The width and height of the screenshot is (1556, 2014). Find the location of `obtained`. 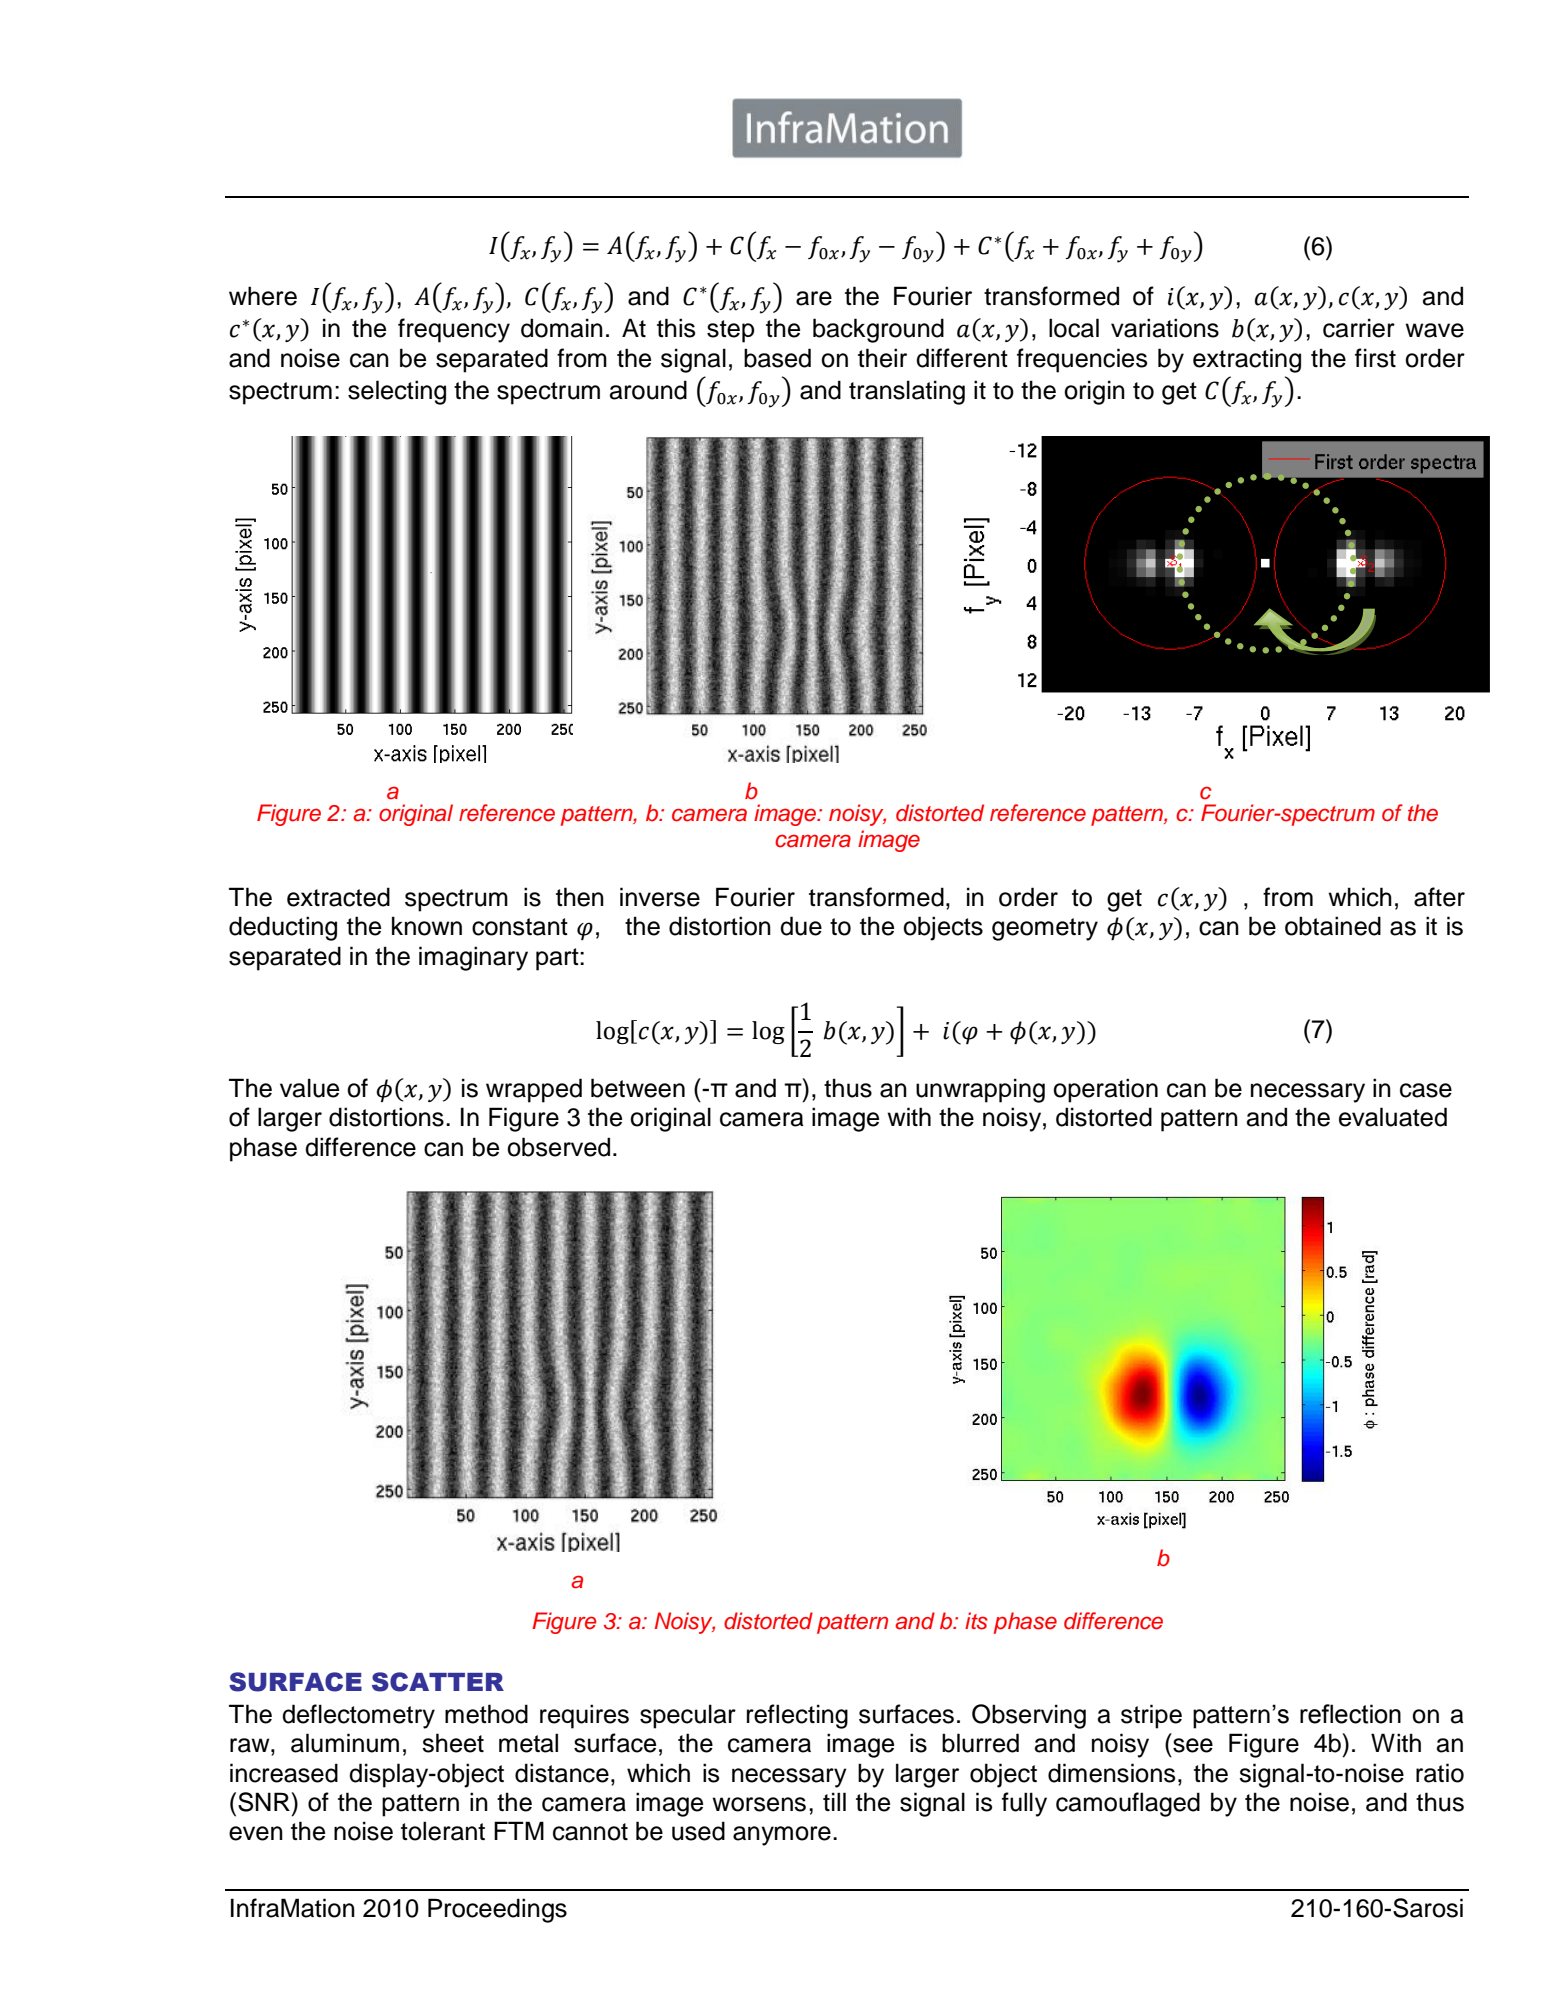

obtained is located at coordinates (1333, 926).
